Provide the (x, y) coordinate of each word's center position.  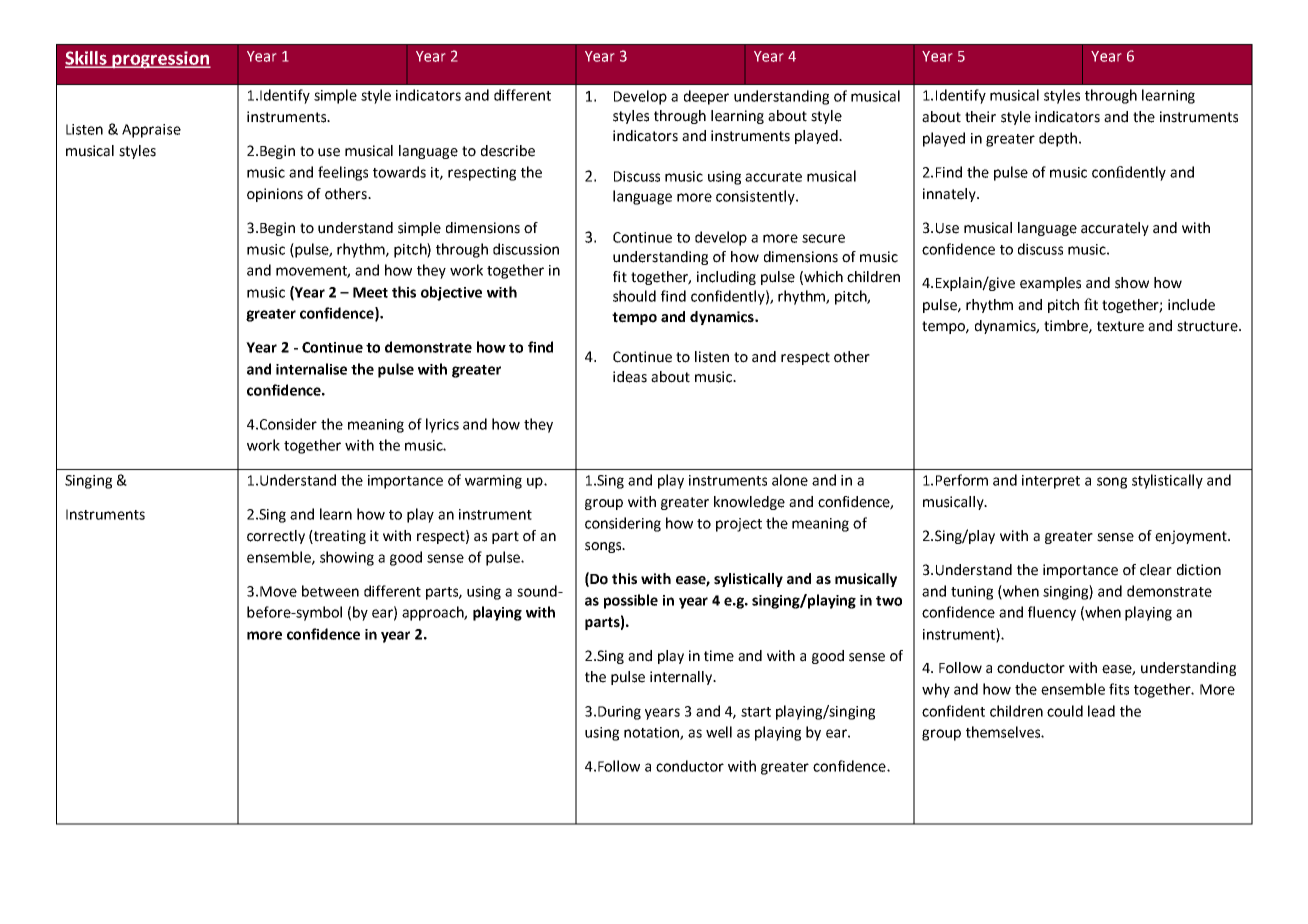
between (330, 591)
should (634, 296)
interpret (1051, 482)
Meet (370, 292)
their (980, 117)
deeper (706, 97)
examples (1050, 284)
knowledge (749, 503)
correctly (276, 537)
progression (161, 60)
